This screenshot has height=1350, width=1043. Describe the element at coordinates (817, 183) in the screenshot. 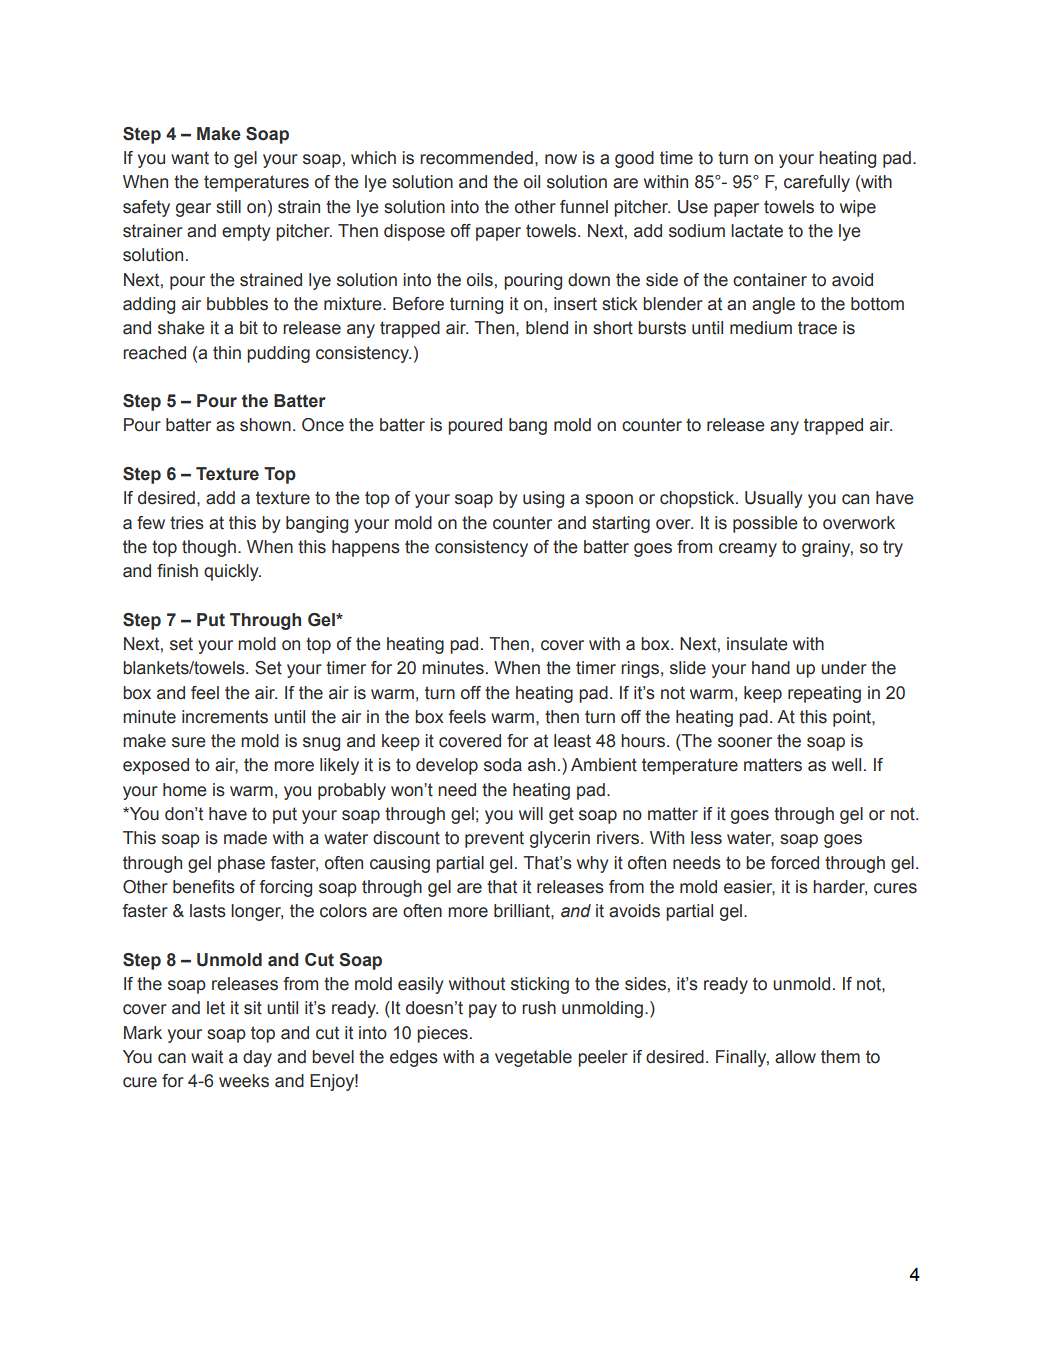

I see `carefully` at that location.
